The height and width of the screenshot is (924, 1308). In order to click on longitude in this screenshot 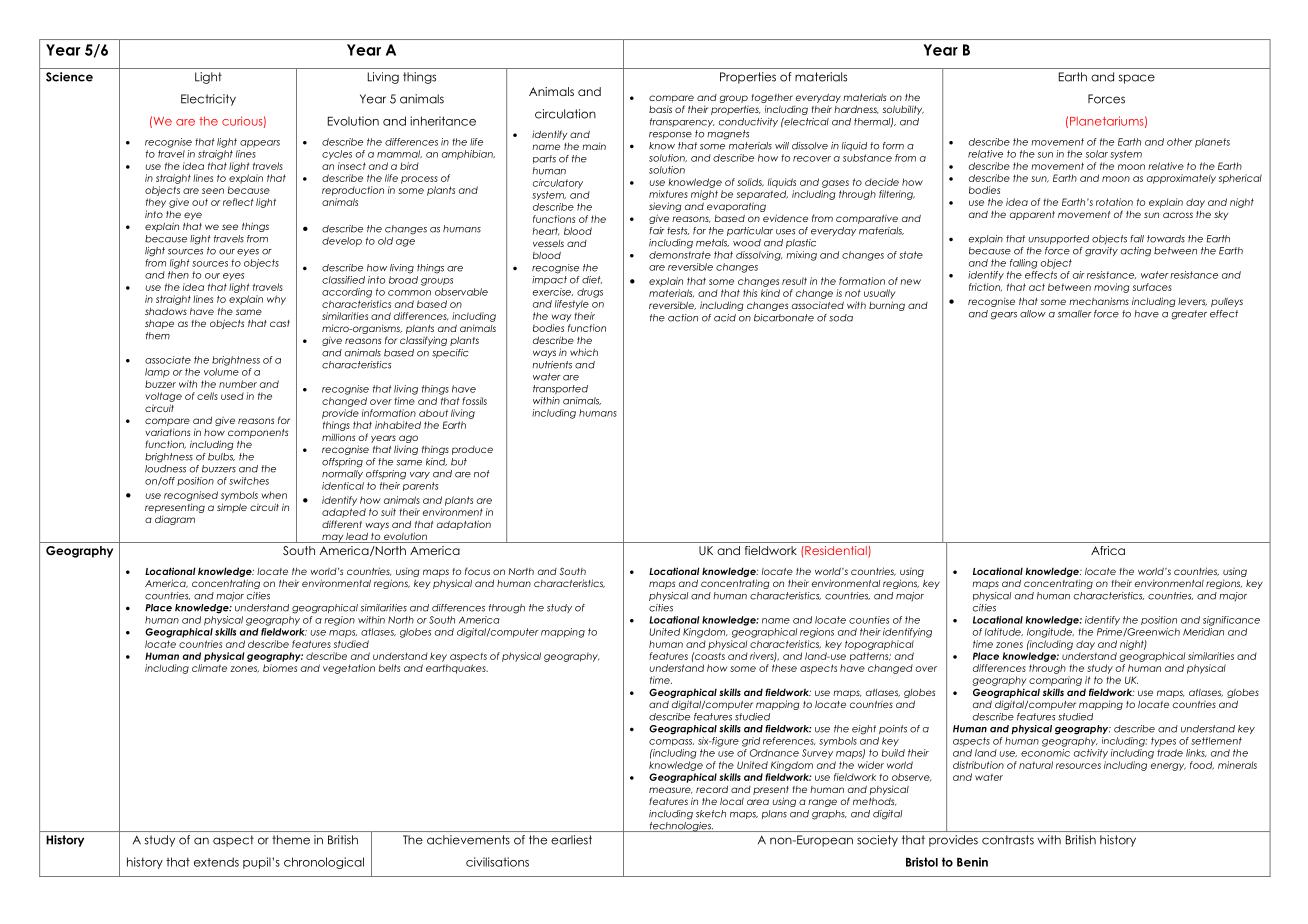, I will do `click(1050, 633)`.
